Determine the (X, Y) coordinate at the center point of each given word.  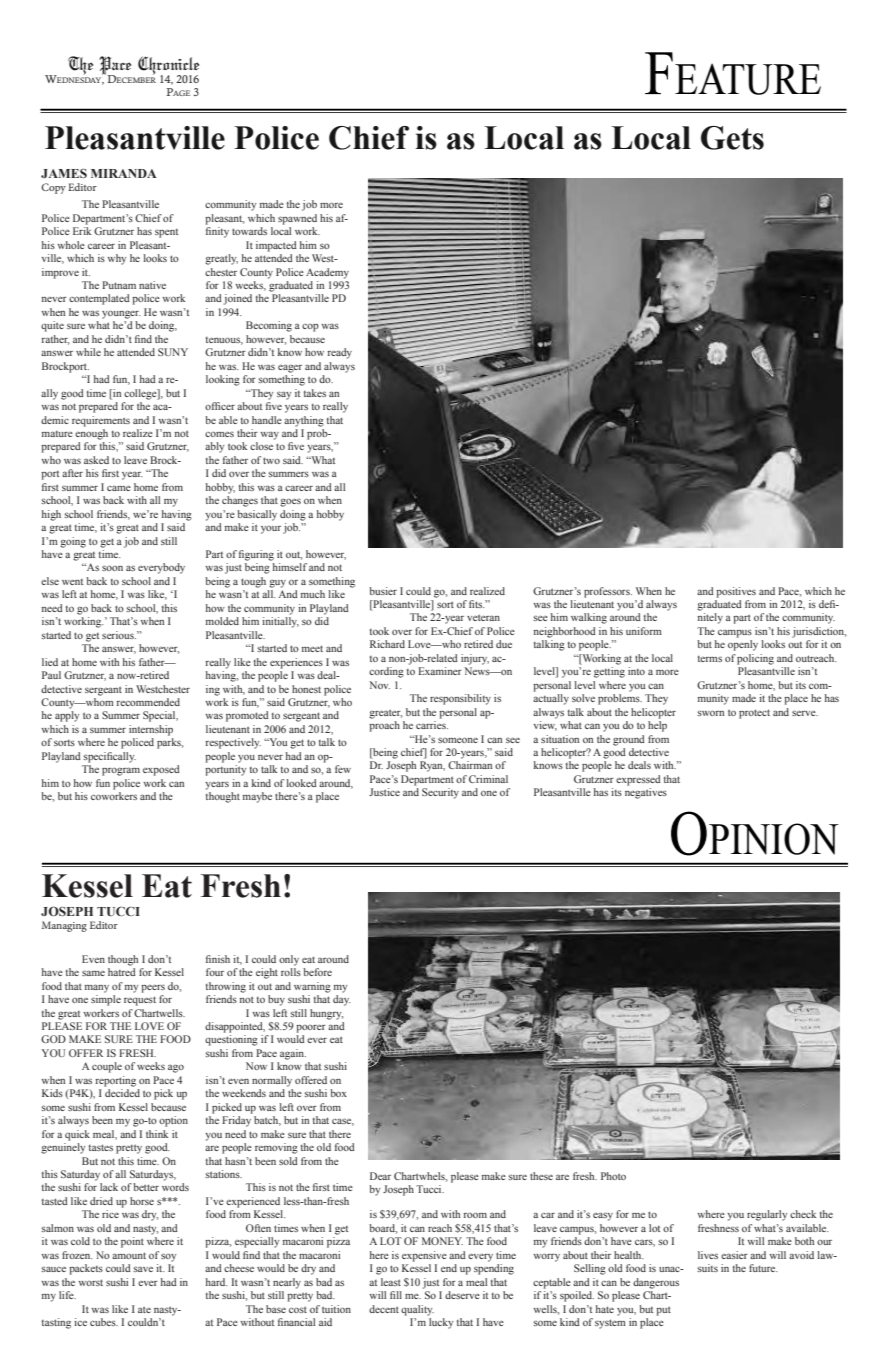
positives (736, 592)
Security (440, 793)
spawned (297, 219)
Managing (64, 926)
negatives (646, 793)
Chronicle (168, 66)
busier (383, 591)
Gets (732, 138)
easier (734, 1255)
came (119, 488)
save (143, 1269)
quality (417, 1310)
